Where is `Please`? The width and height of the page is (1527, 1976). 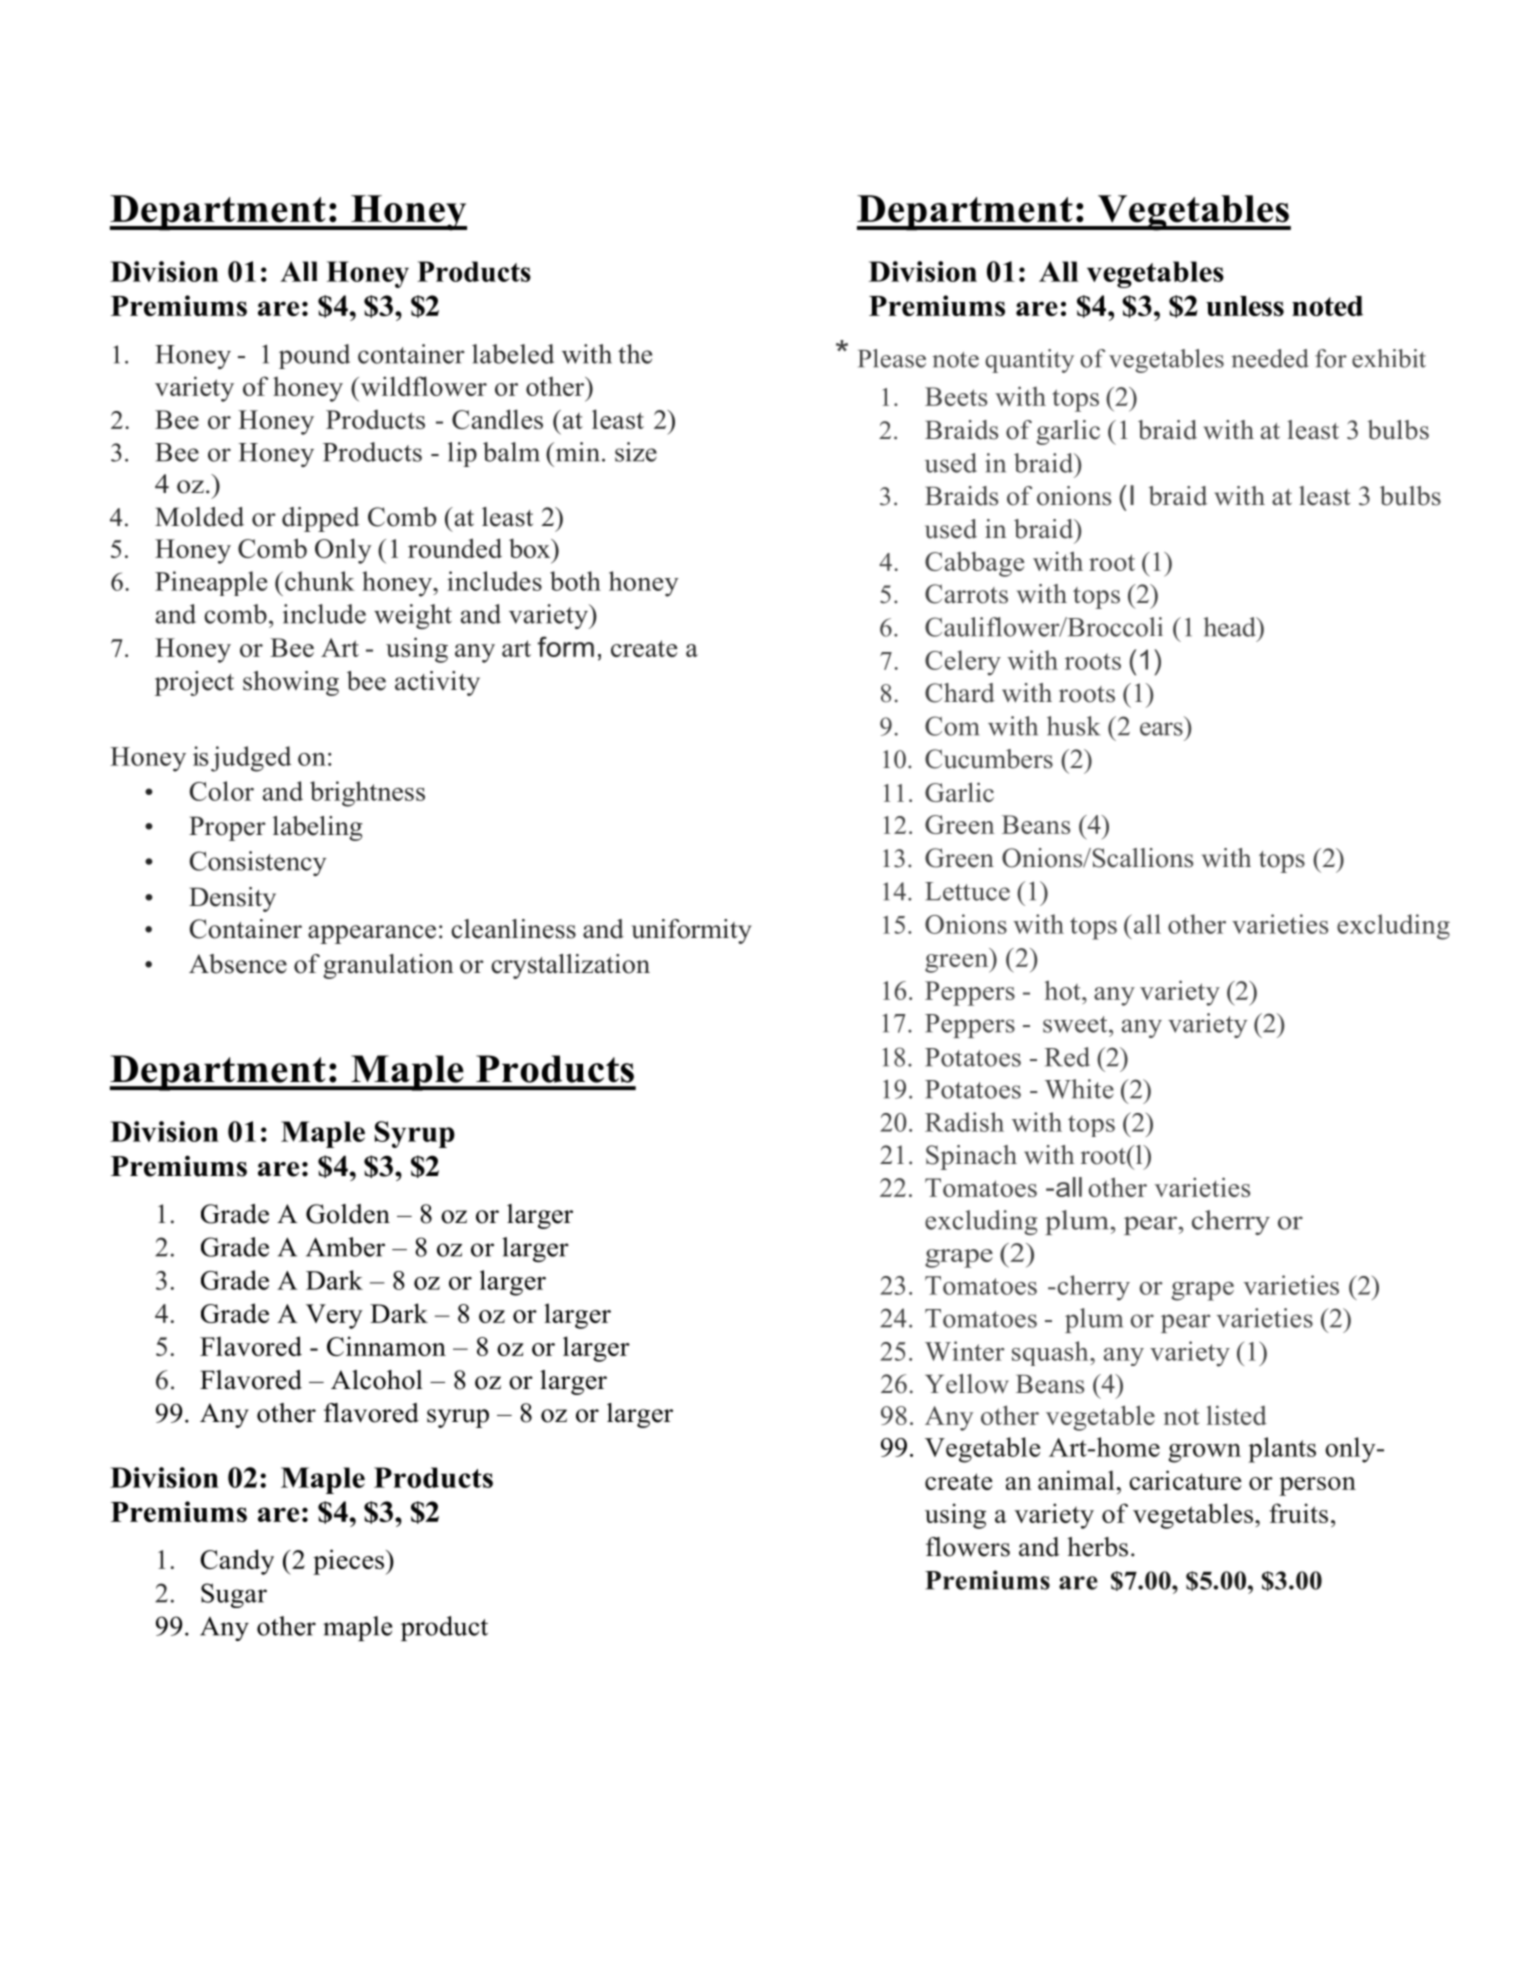
Please is located at coordinates (892, 358).
